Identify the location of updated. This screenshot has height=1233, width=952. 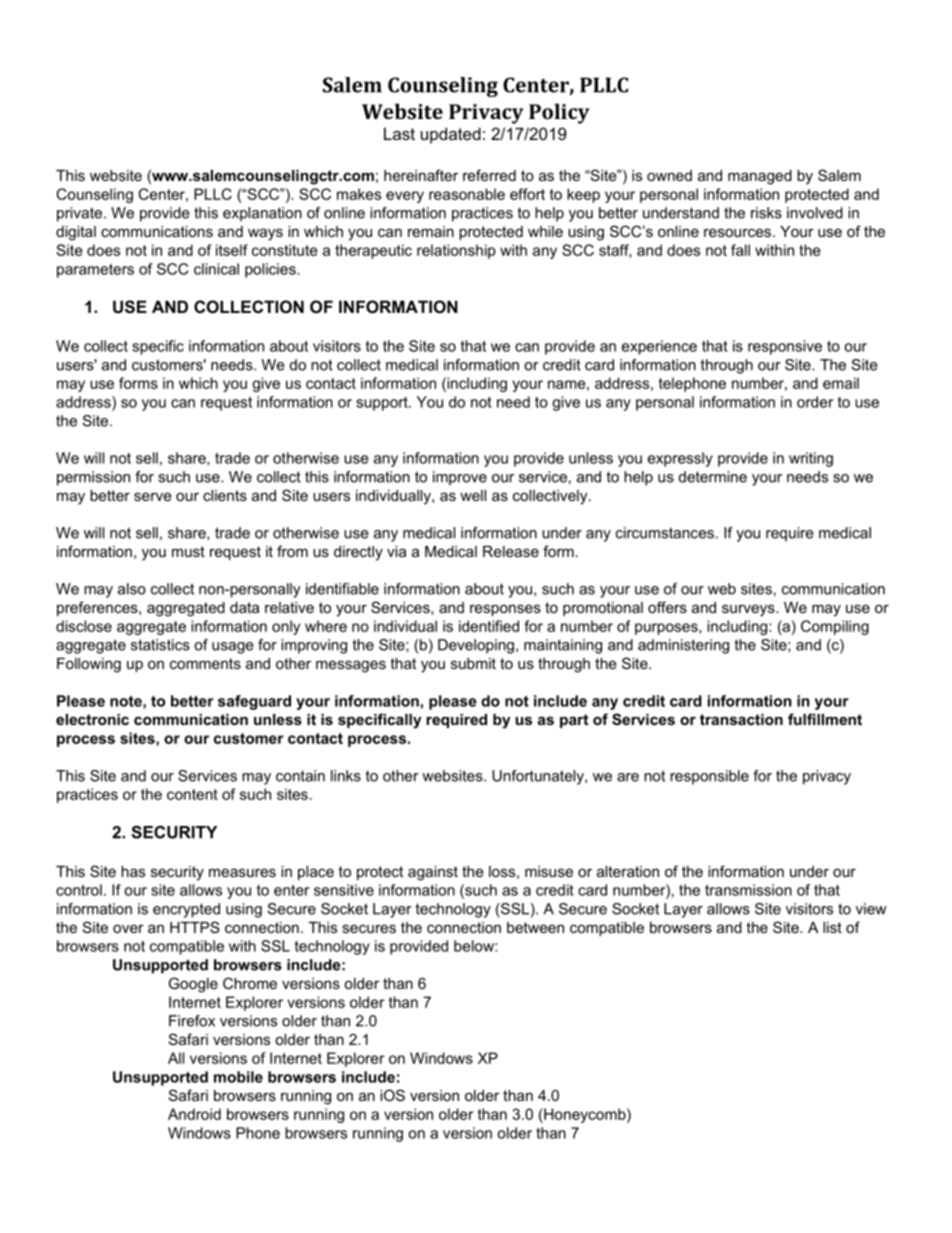
(451, 135).
